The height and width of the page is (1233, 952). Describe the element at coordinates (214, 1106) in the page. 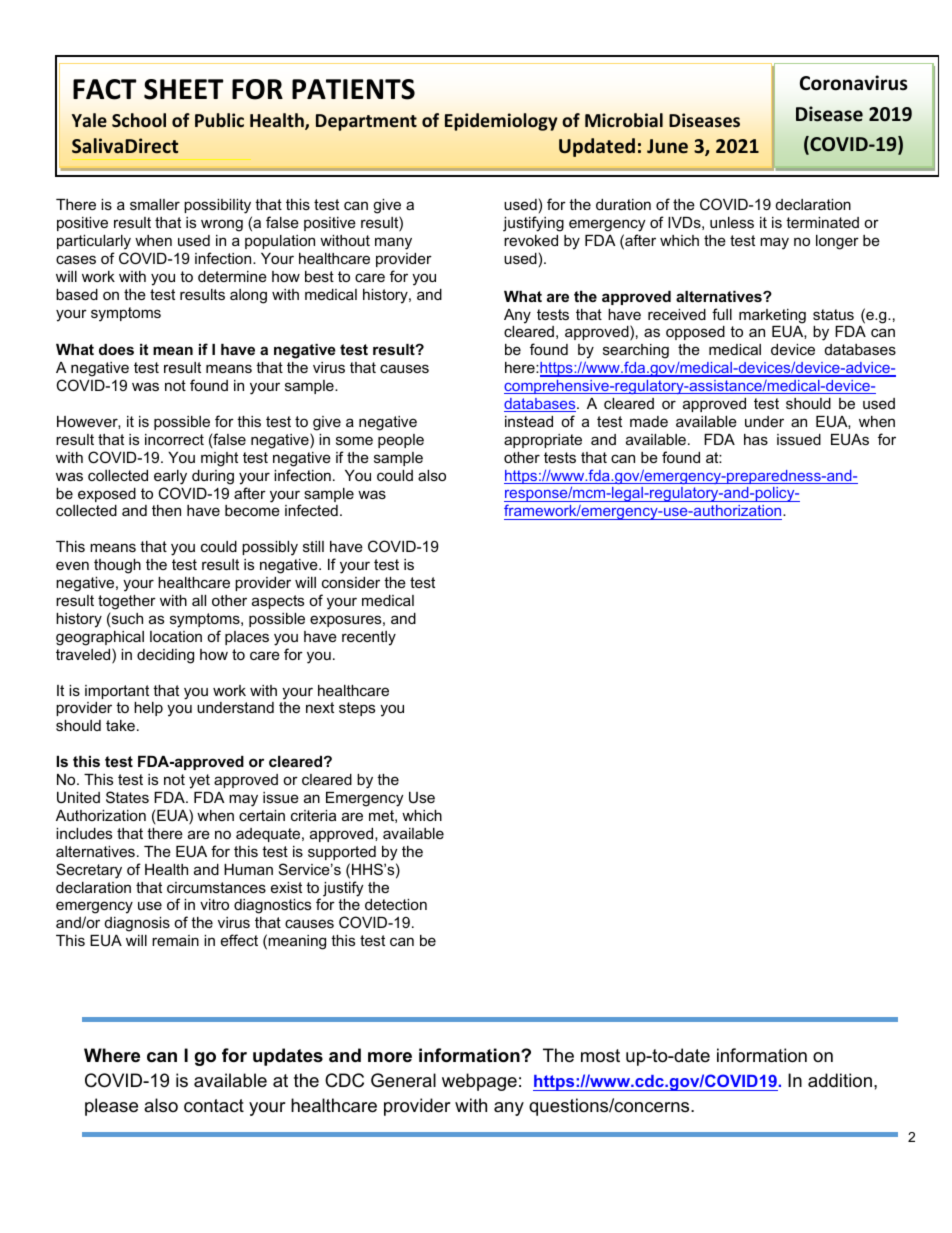

I see `contact` at that location.
